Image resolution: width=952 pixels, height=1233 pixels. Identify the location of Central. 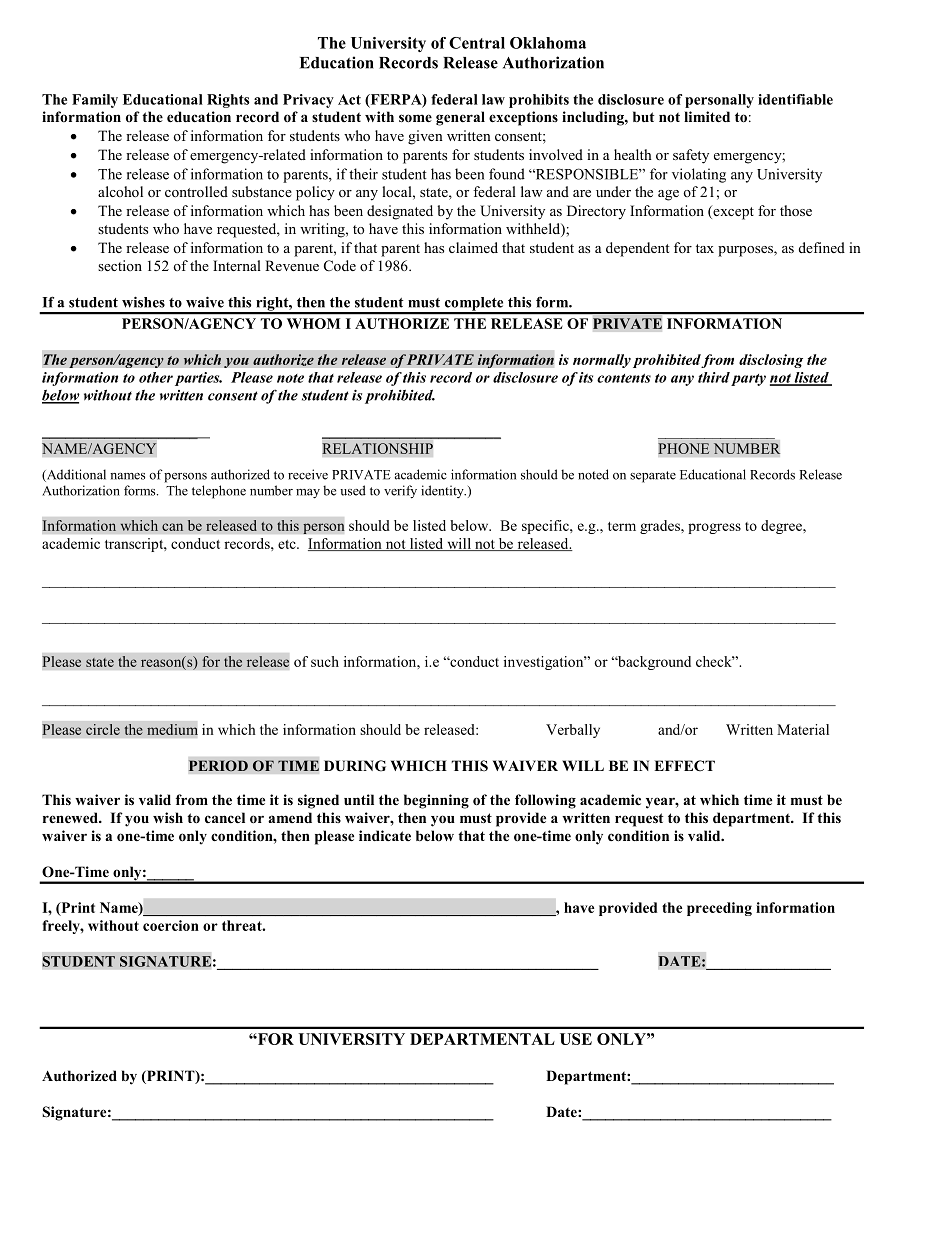
(477, 43).
